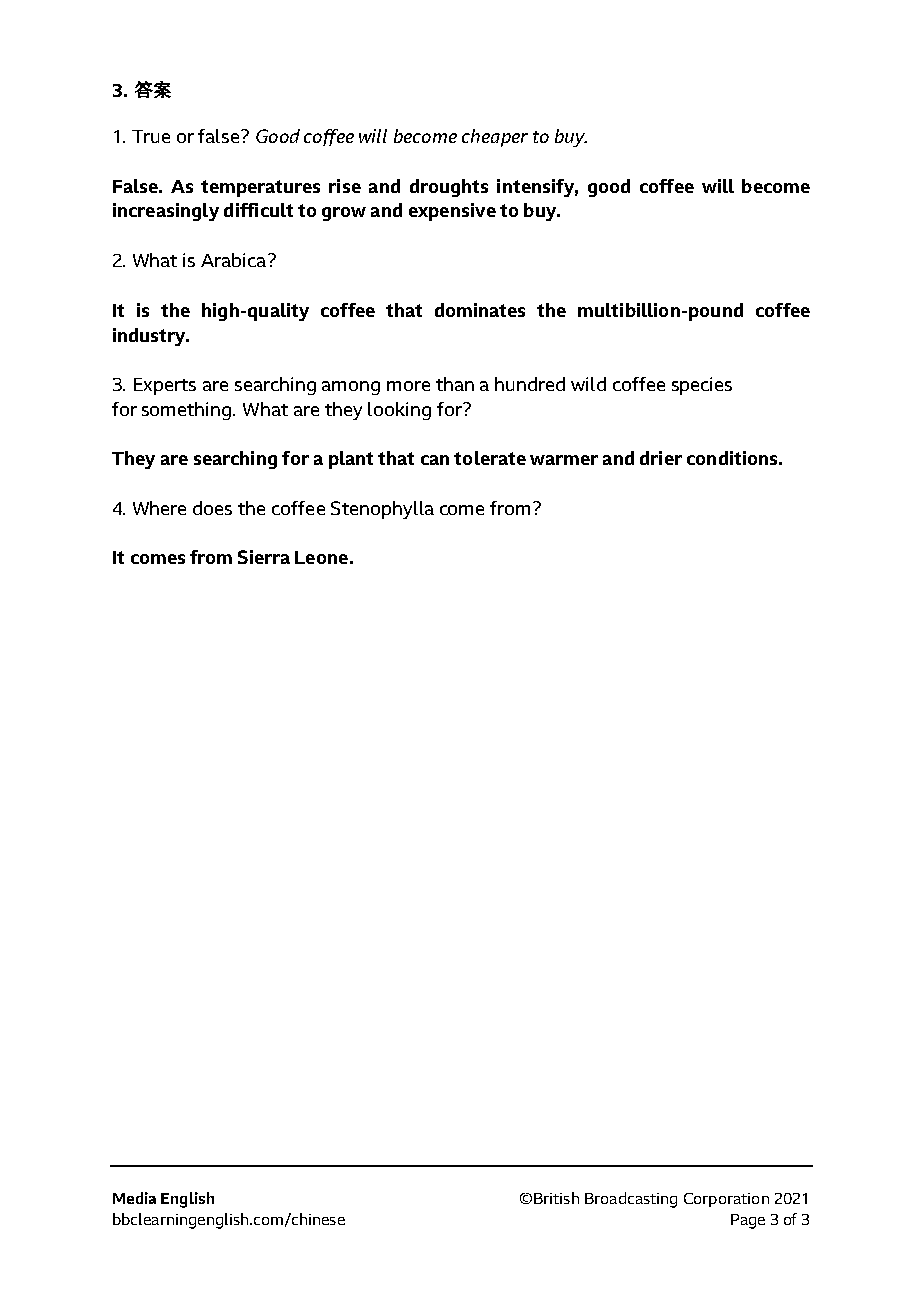  I want to click on British, so click(556, 1198).
